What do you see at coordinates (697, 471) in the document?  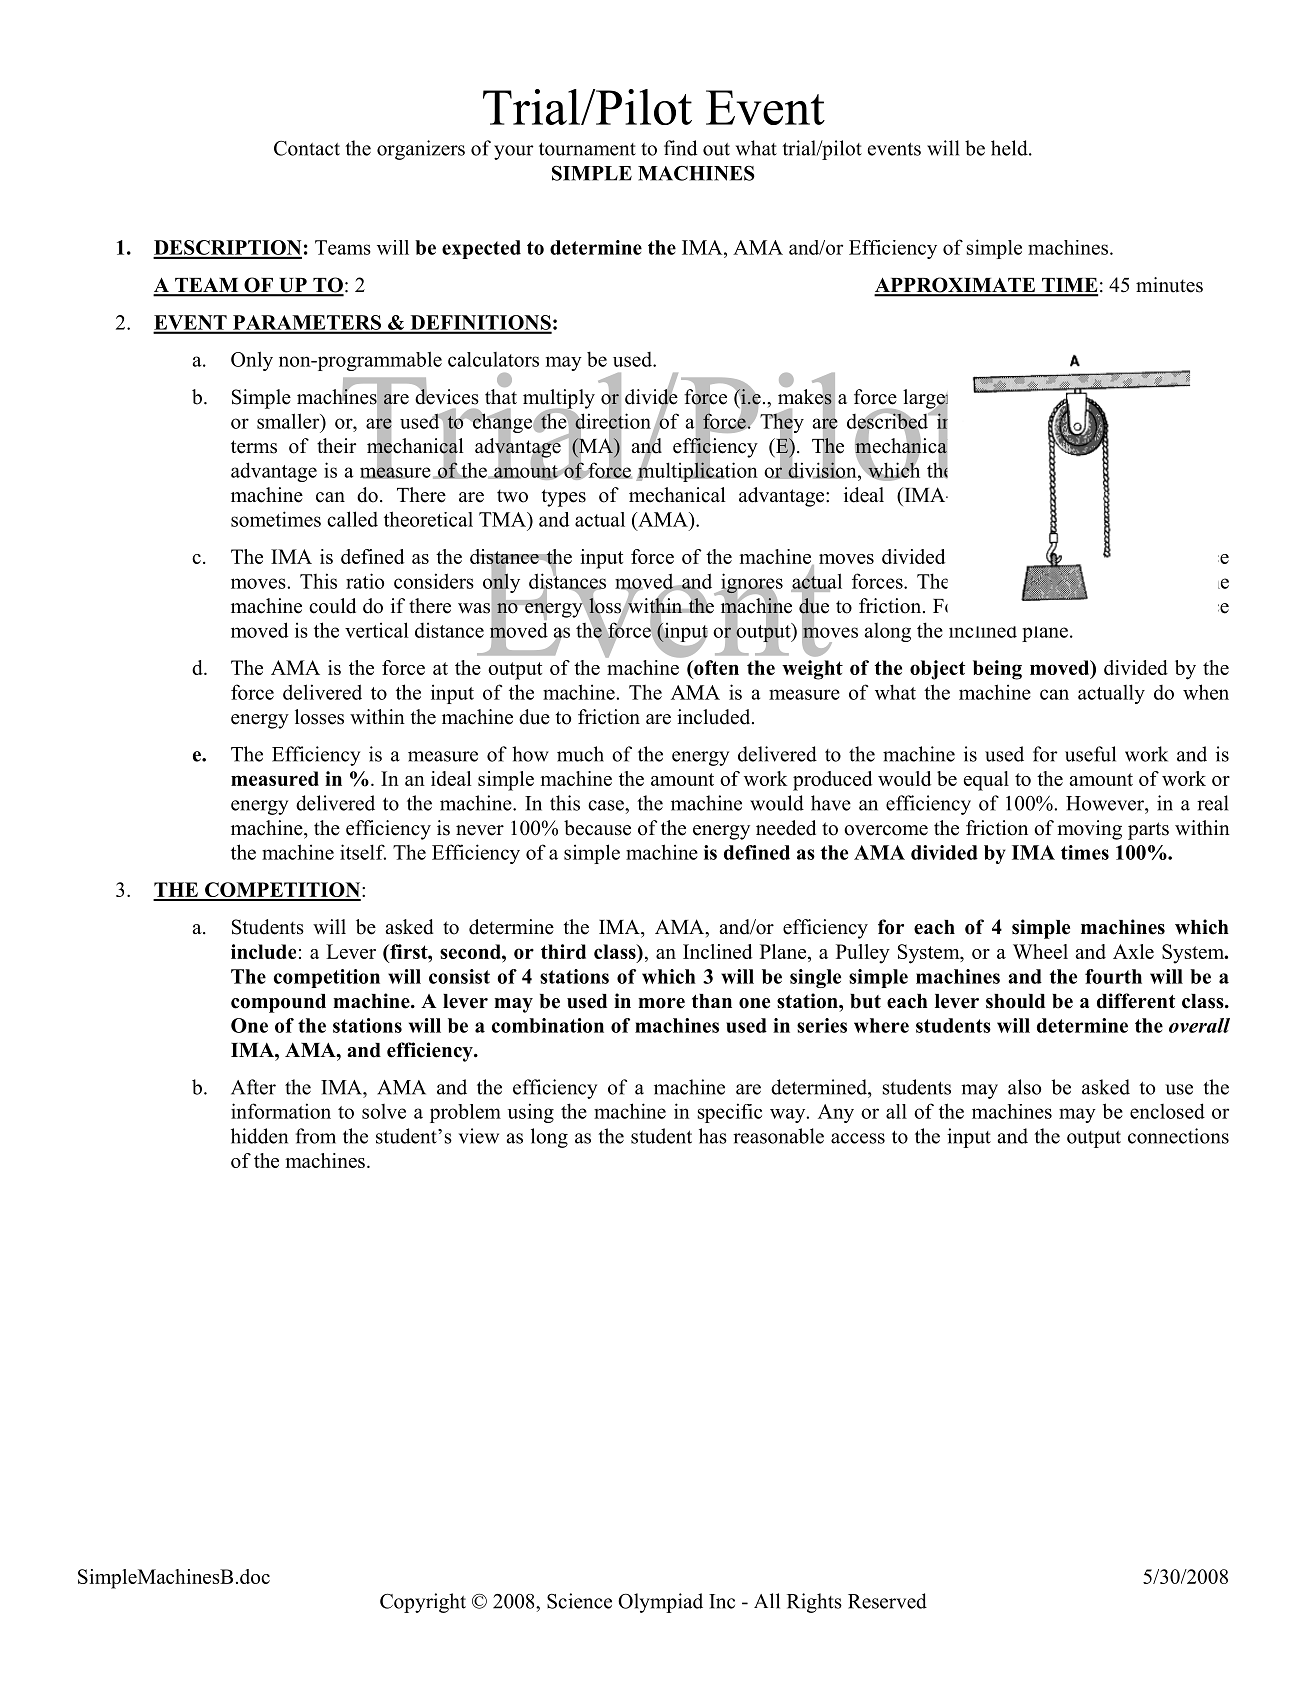 I see `multiplication` at bounding box center [697, 471].
